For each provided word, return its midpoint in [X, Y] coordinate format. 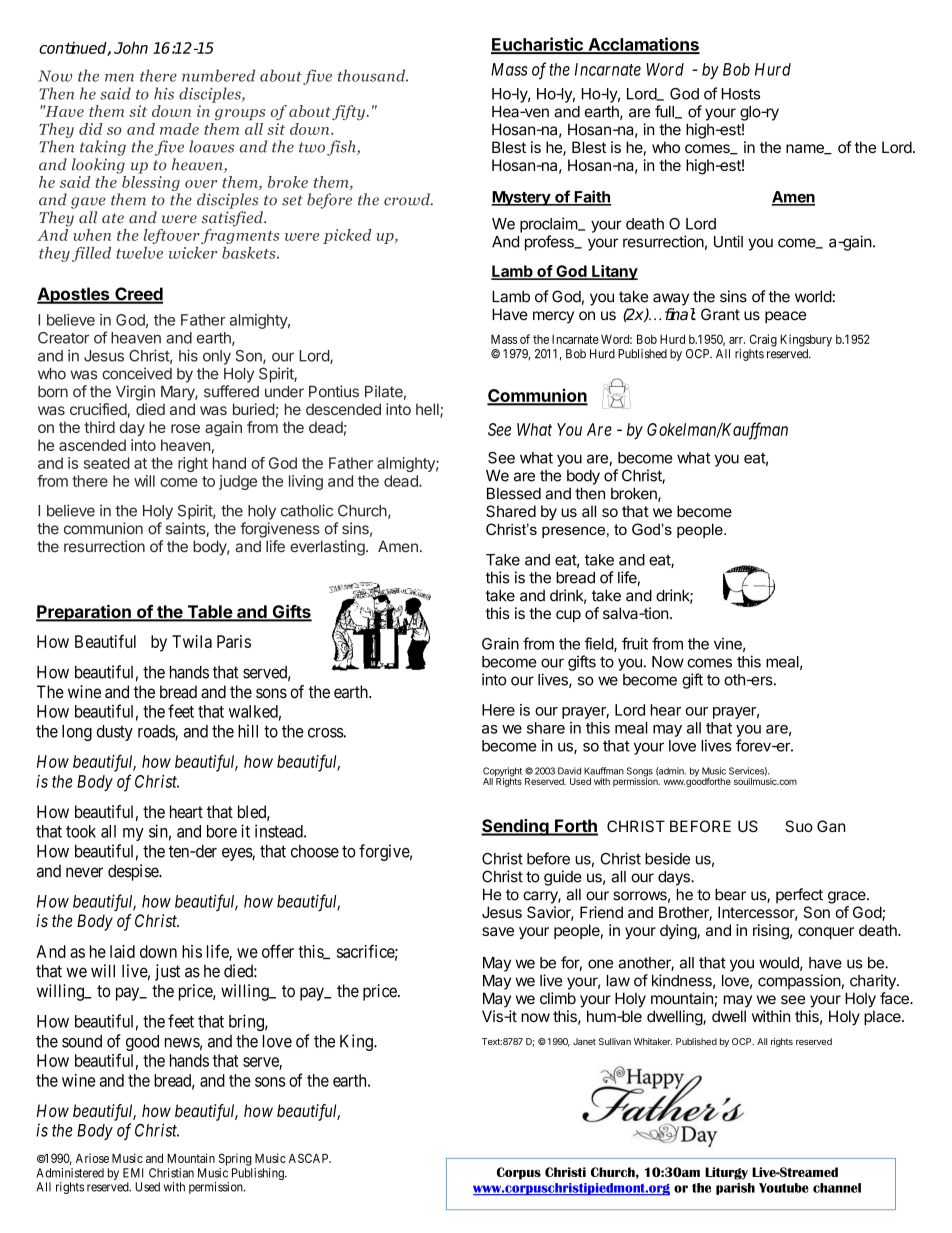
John [131, 48]
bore [222, 831]
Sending [516, 827]
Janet [584, 1041]
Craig [763, 340]
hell [428, 410]
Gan [831, 826]
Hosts [740, 94]
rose [185, 428]
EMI [133, 1173]
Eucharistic [538, 45]
